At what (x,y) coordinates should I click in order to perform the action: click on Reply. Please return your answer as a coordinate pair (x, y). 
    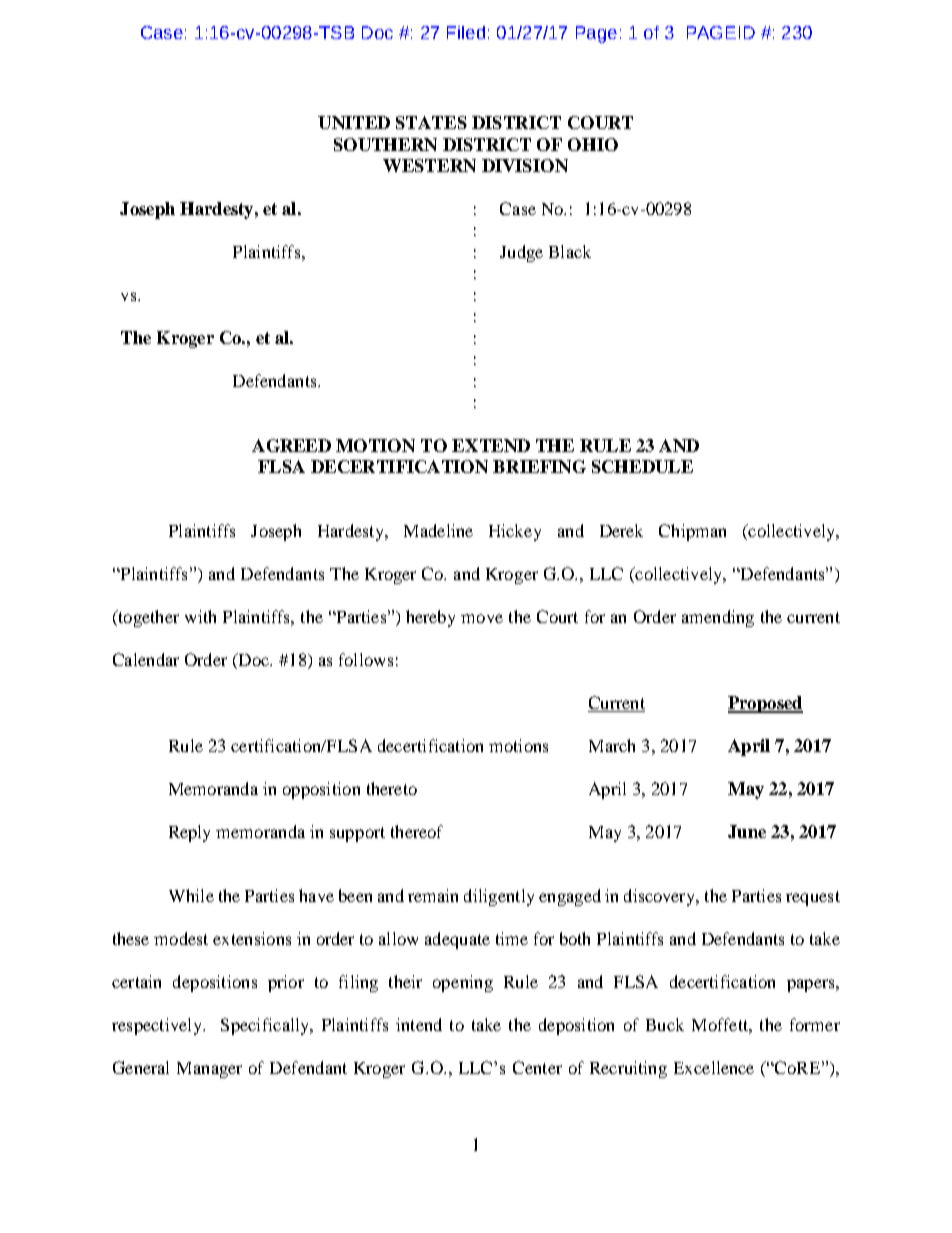
    Looking at the image, I should click on (189, 833).
